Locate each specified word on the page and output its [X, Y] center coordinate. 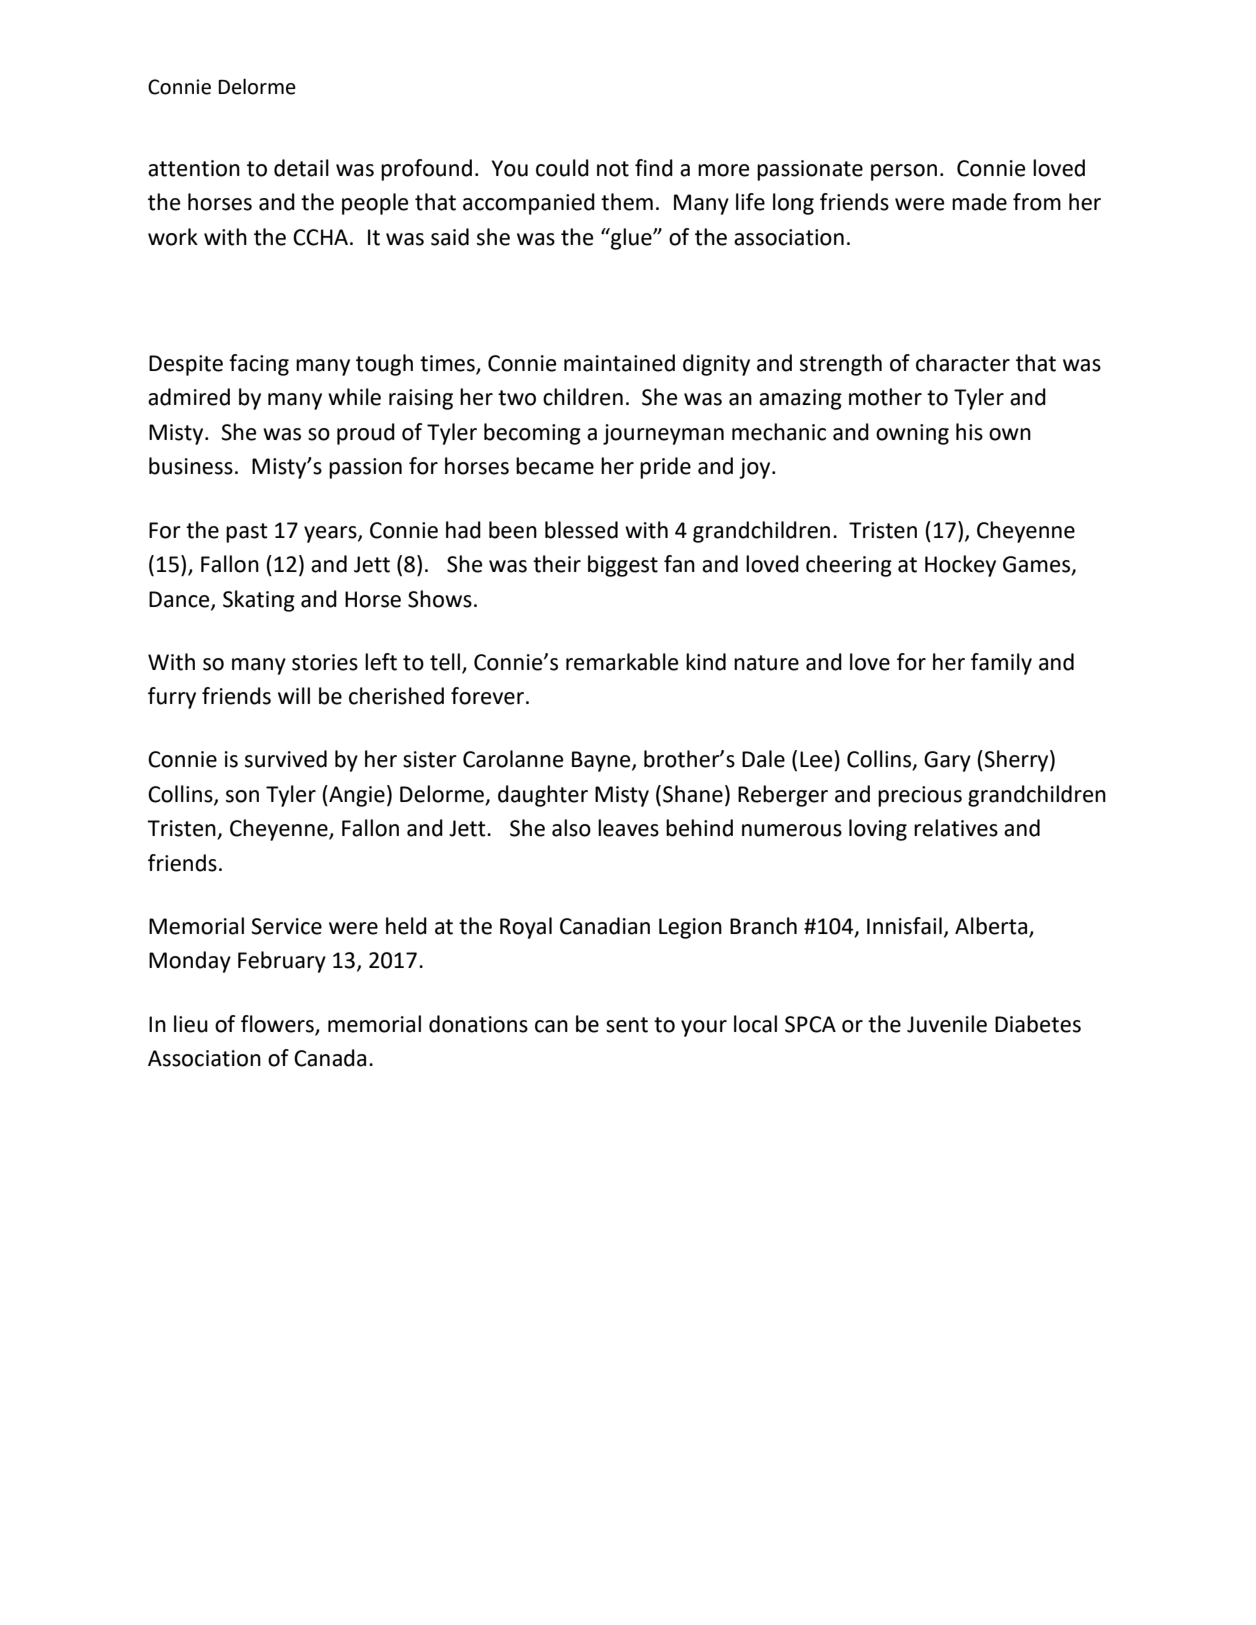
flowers [277, 1024]
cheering [849, 566]
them [627, 202]
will [294, 695]
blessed [581, 530]
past [247, 533]
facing [259, 365]
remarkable [622, 662]
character [963, 363]
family [1001, 664]
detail [301, 168]
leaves [628, 828]
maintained [619, 363]
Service [286, 926]
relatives [956, 828]
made [979, 202]
